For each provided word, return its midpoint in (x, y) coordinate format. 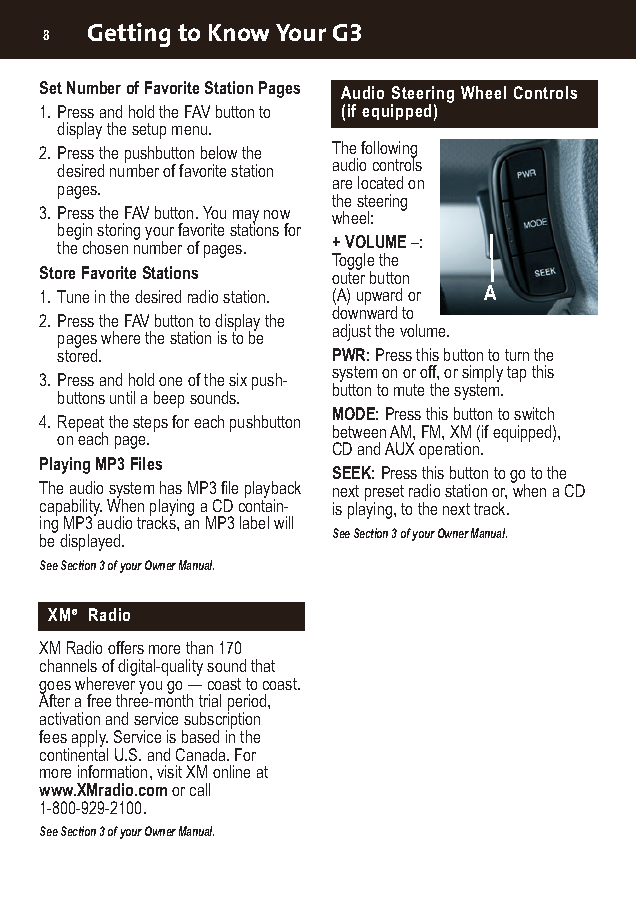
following (389, 150)
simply (482, 375)
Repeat (81, 424)
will (283, 522)
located (380, 182)
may (246, 217)
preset (384, 494)
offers (126, 647)
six (238, 379)
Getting (129, 35)
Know (239, 32)
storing (118, 231)
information (112, 771)
